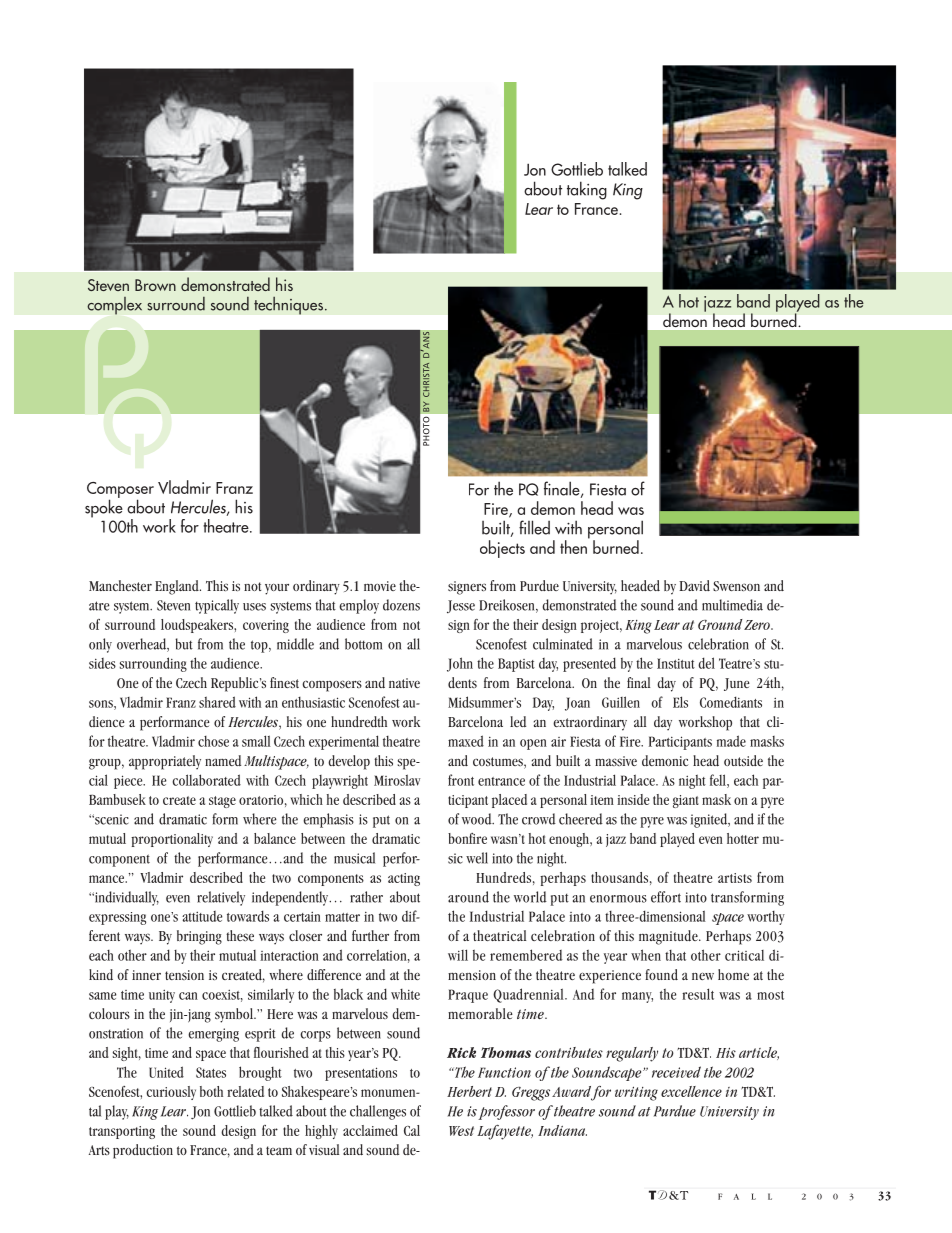  What do you see at coordinates (534, 527) in the document?
I see `filled` at bounding box center [534, 527].
